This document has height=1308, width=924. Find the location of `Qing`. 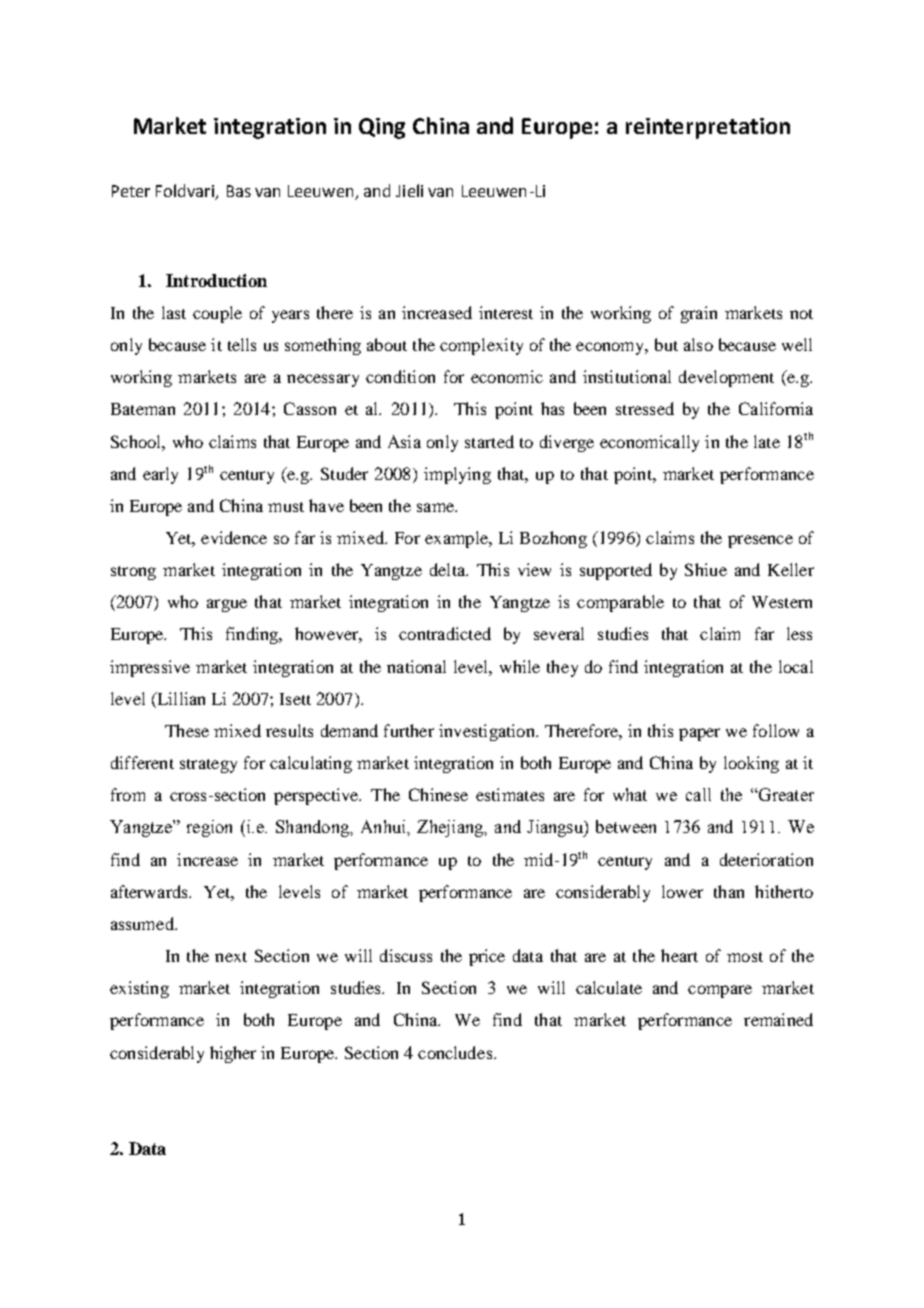

Qing is located at coordinates (382, 128).
